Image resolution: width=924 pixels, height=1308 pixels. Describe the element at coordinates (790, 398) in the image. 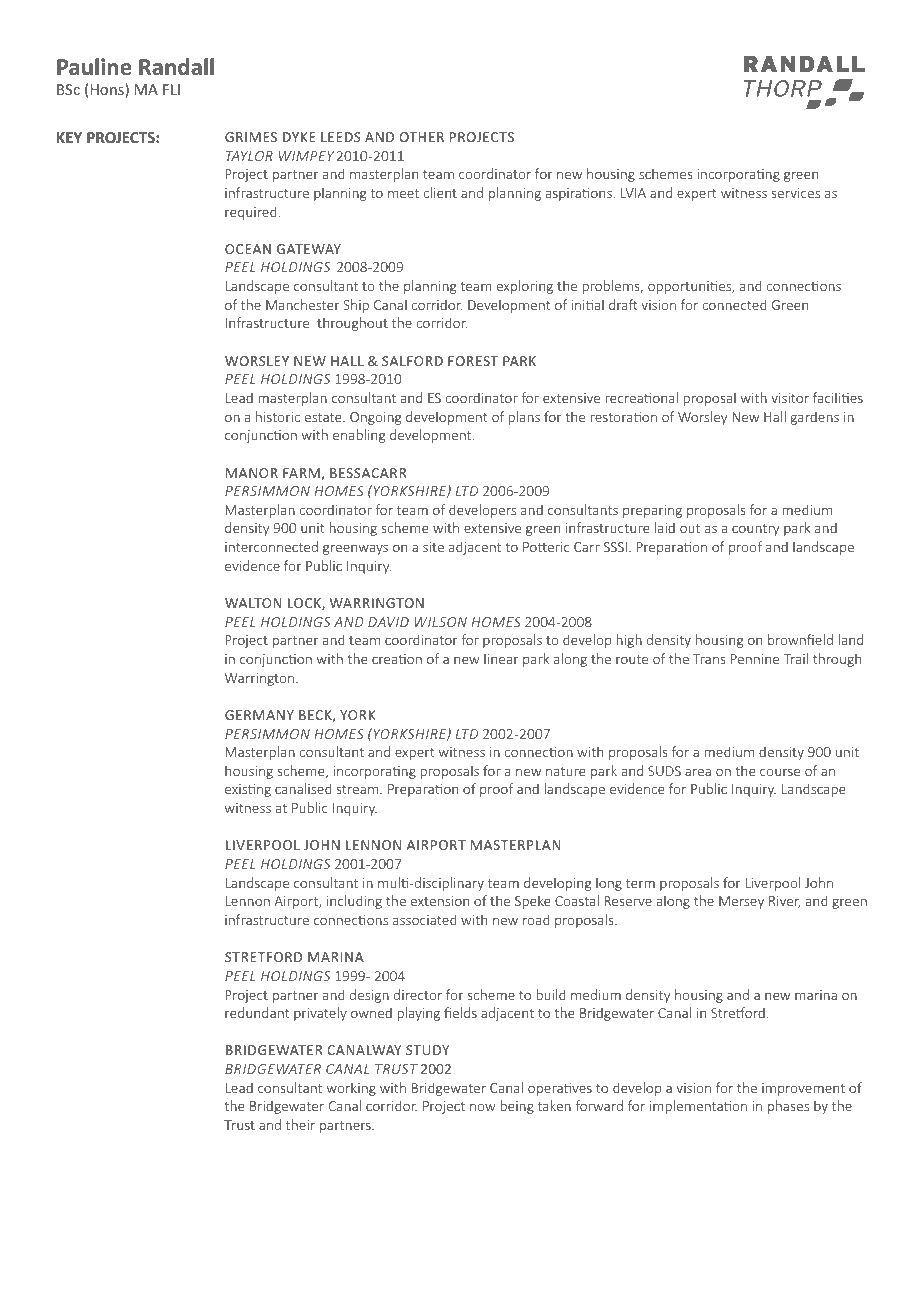

I see `visitor` at that location.
